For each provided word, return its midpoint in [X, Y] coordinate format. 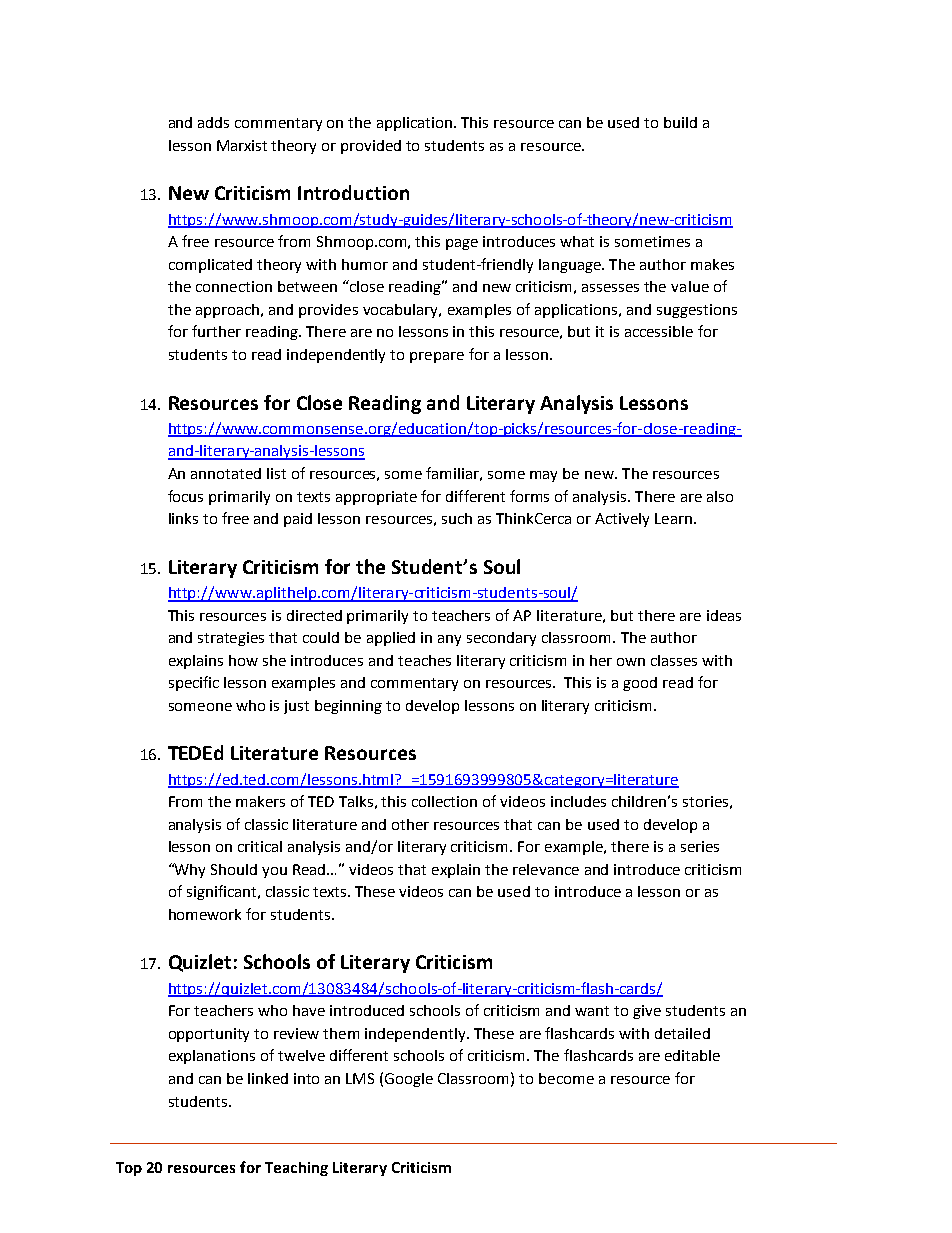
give [647, 1012]
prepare [437, 357]
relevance [546, 869]
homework [205, 914]
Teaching [296, 1169]
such [457, 518]
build [680, 122]
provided [371, 147]
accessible [659, 331]
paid [298, 520]
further [216, 331]
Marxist [242, 145]
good [640, 684]
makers [260, 801]
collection [444, 801]
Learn [673, 518]
